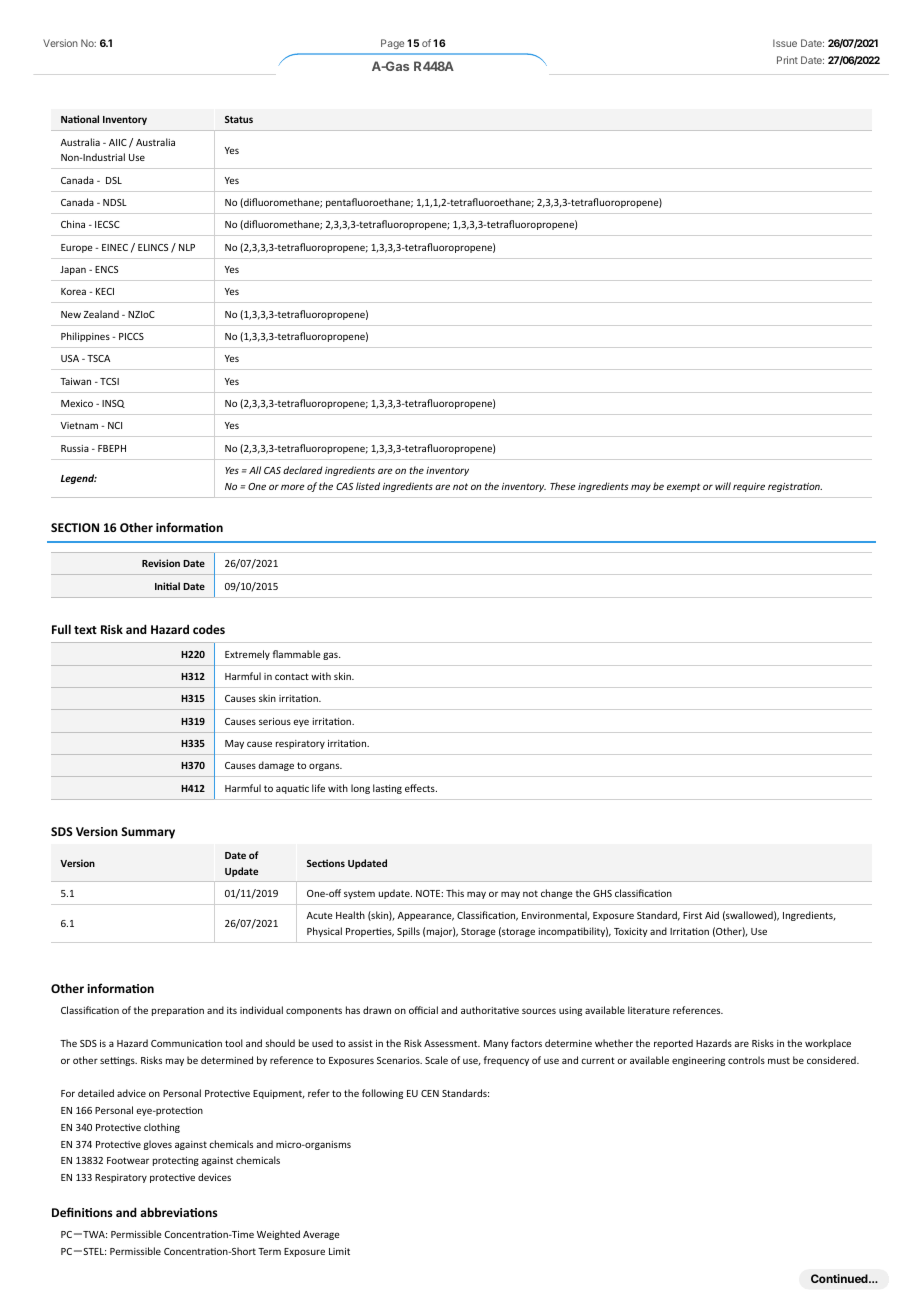  Describe the element at coordinates (80, 119) in the image. I see `National` at that location.
